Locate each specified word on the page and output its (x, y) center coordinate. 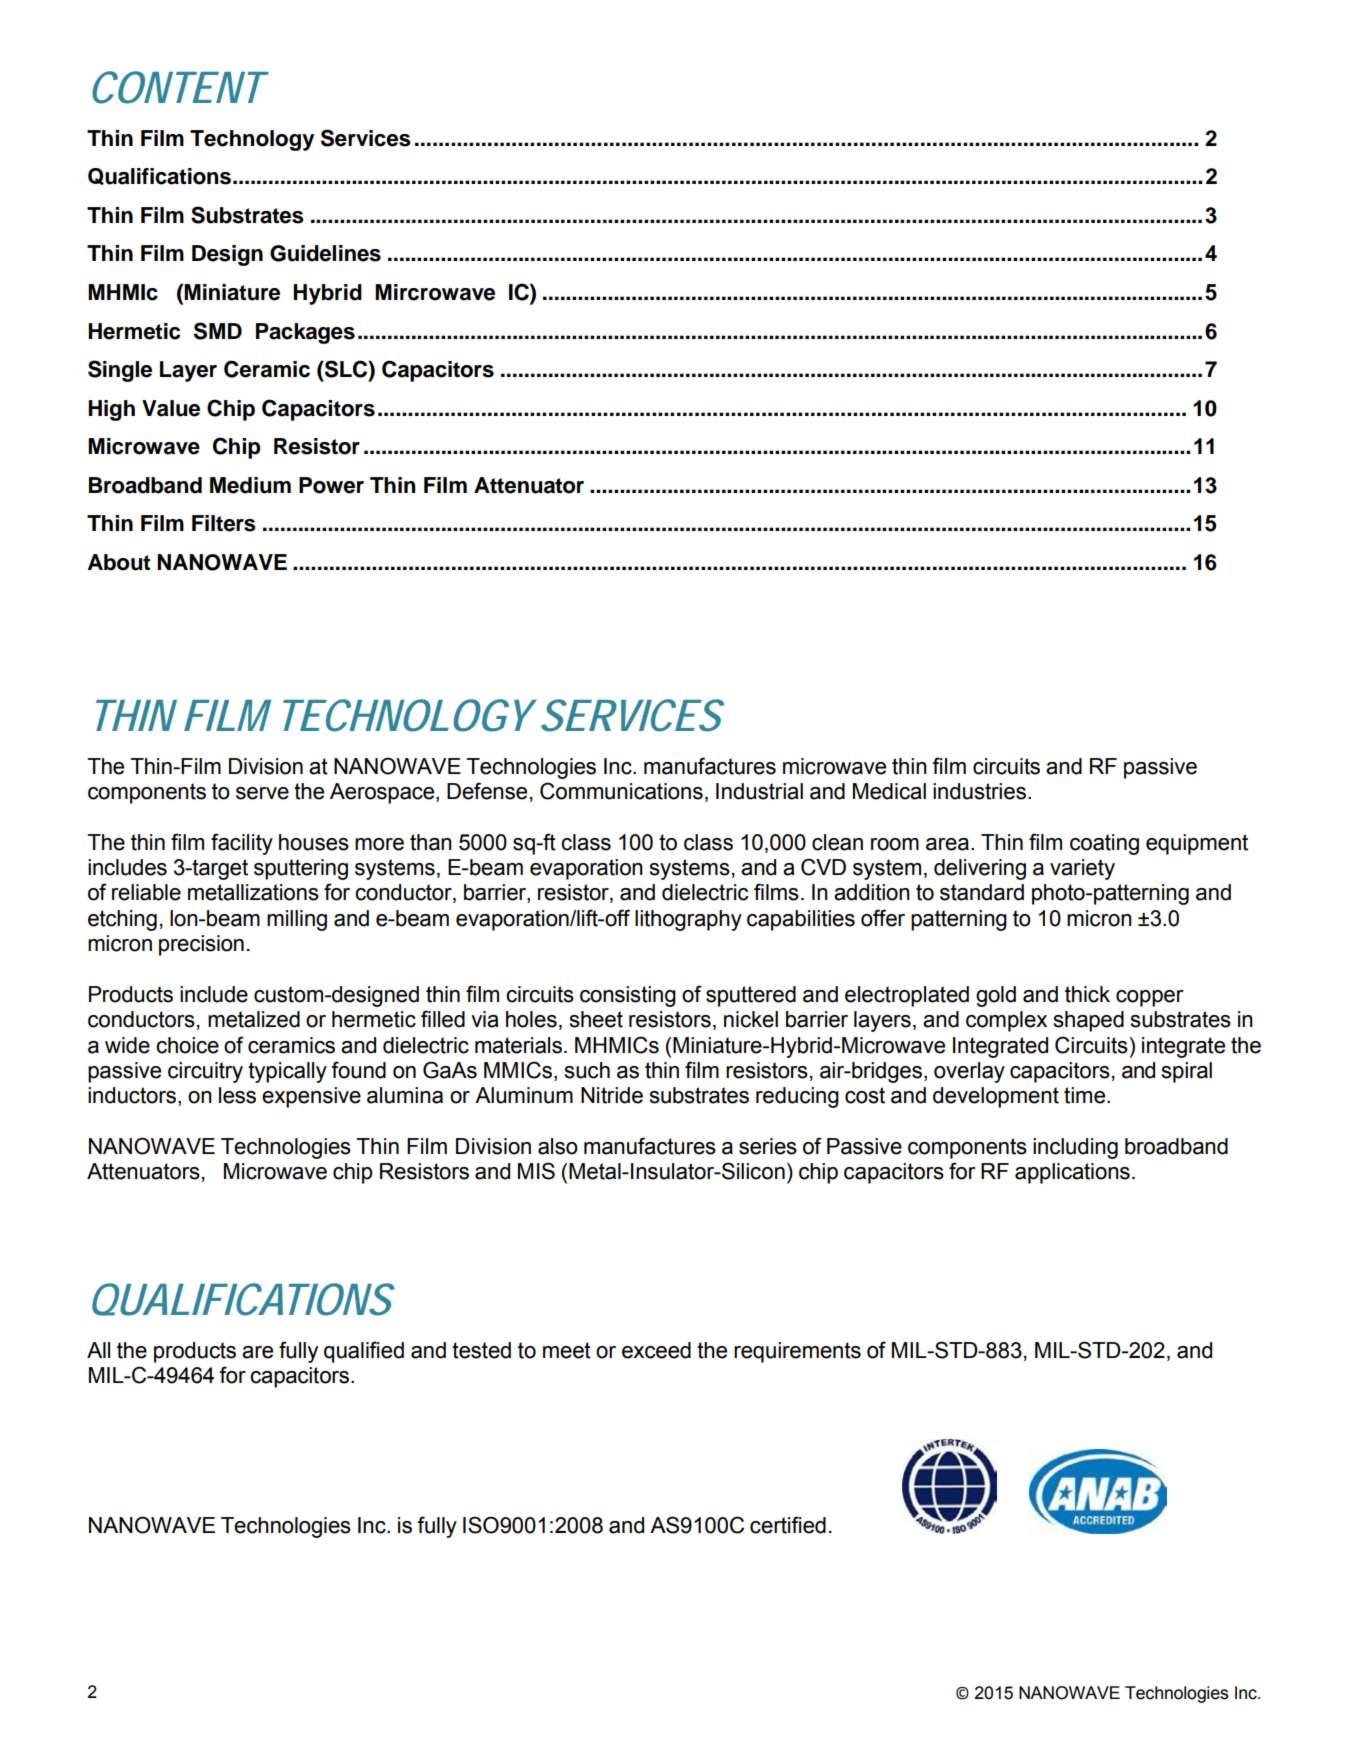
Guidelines (325, 253)
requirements (797, 1352)
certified (788, 1525)
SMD (218, 331)
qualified (364, 1352)
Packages (305, 333)
